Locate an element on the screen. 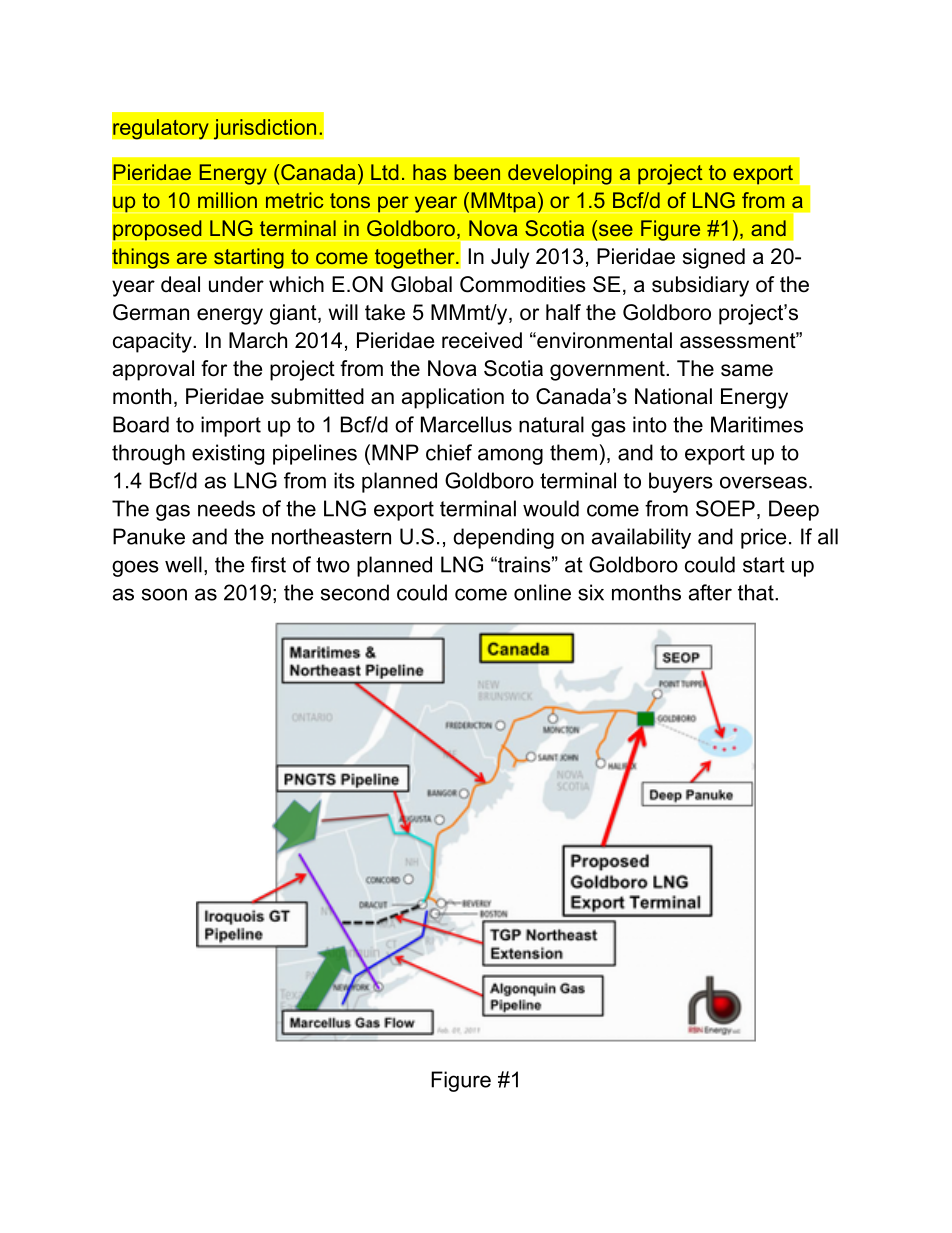 This screenshot has width=952, height=1233. signed is located at coordinates (714, 258).
